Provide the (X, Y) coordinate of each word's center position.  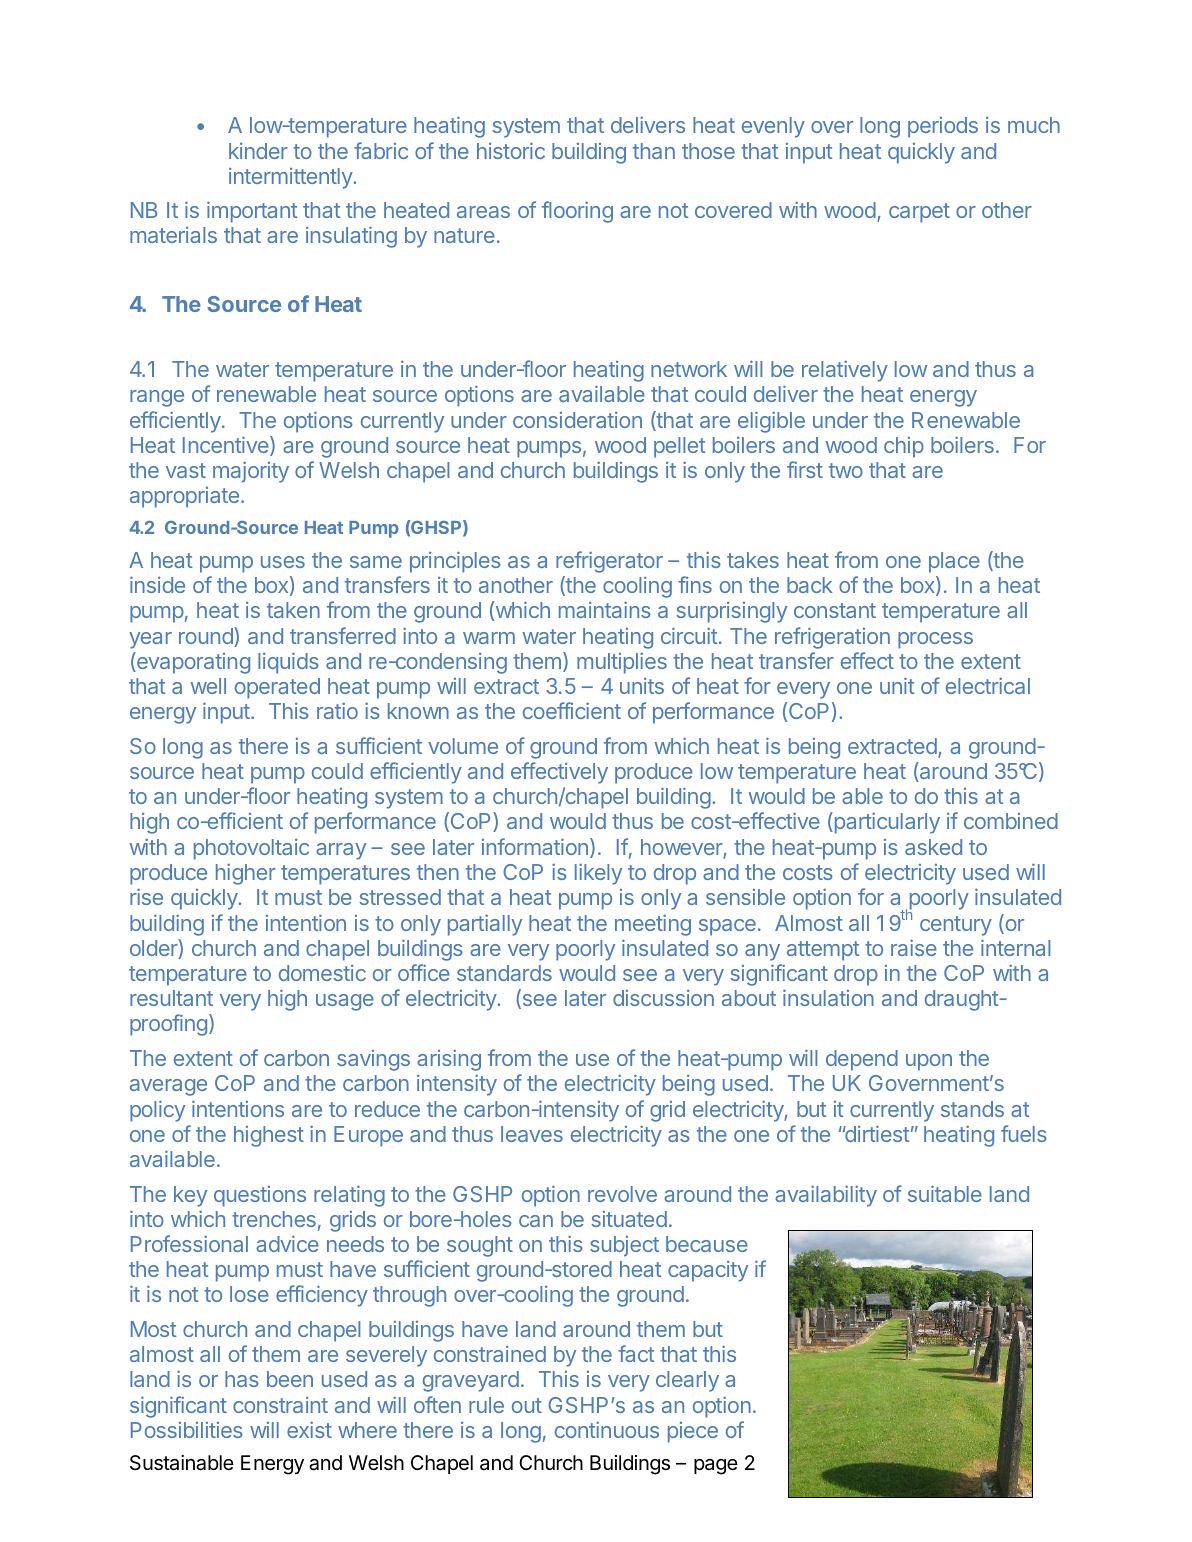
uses (283, 562)
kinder (258, 151)
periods (943, 127)
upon (929, 1062)
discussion (663, 998)
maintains (605, 610)
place (954, 562)
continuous (607, 1430)
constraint (280, 1405)
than (654, 151)
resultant (171, 998)
